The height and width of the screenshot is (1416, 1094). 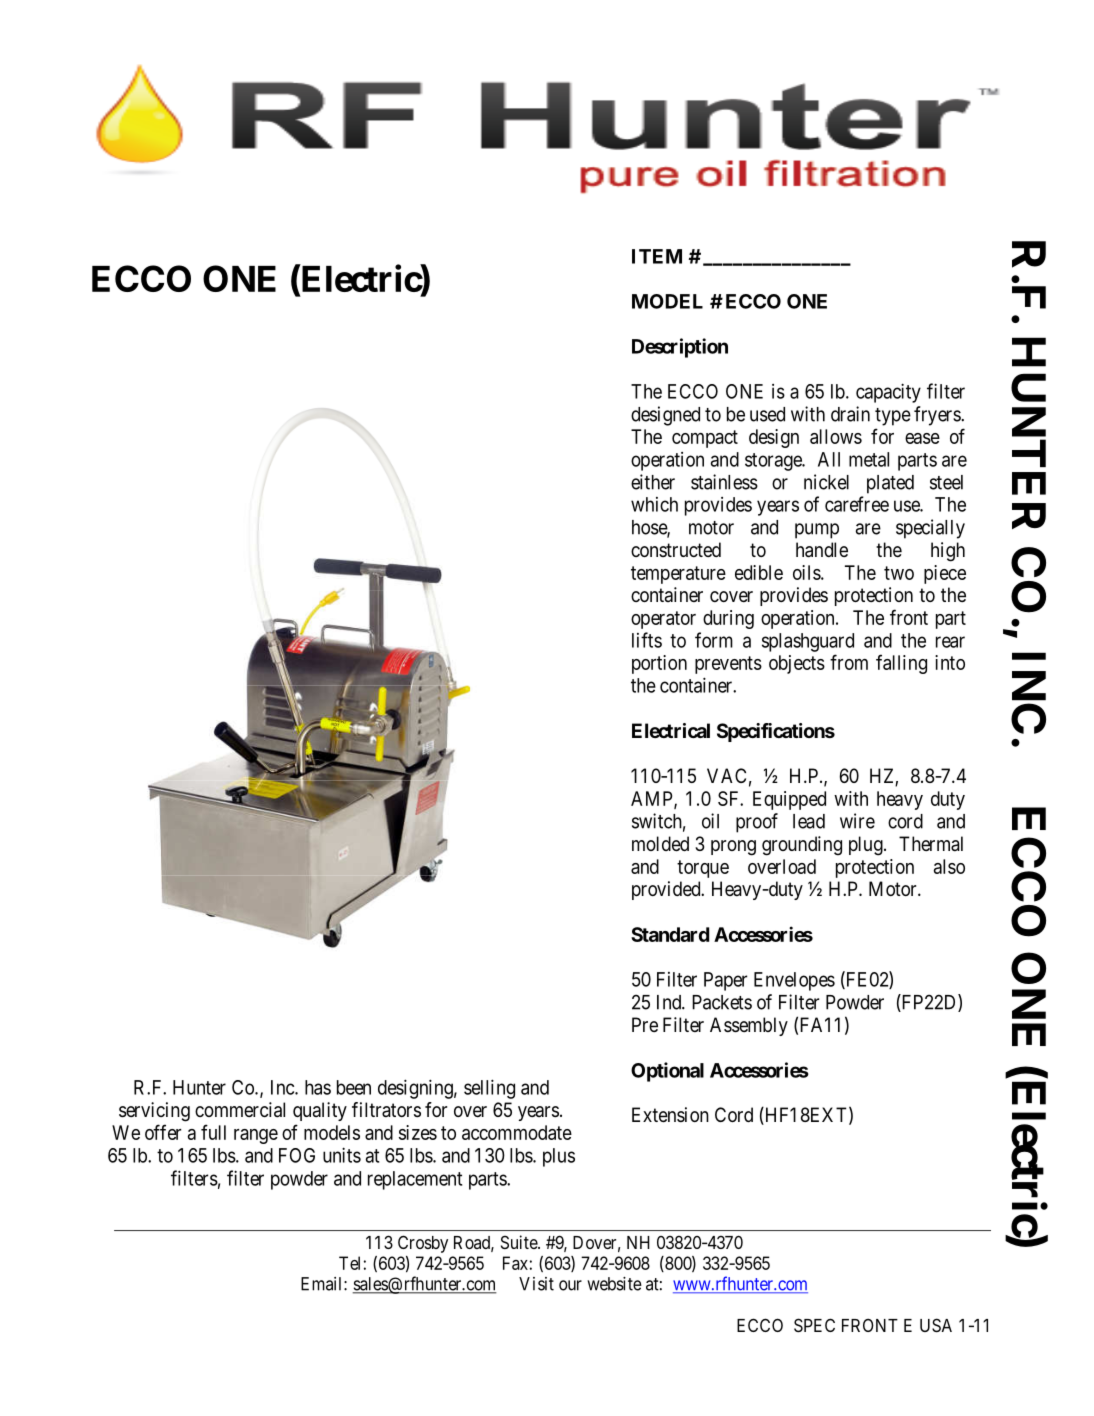 I want to click on Visit, so click(x=536, y=1284).
